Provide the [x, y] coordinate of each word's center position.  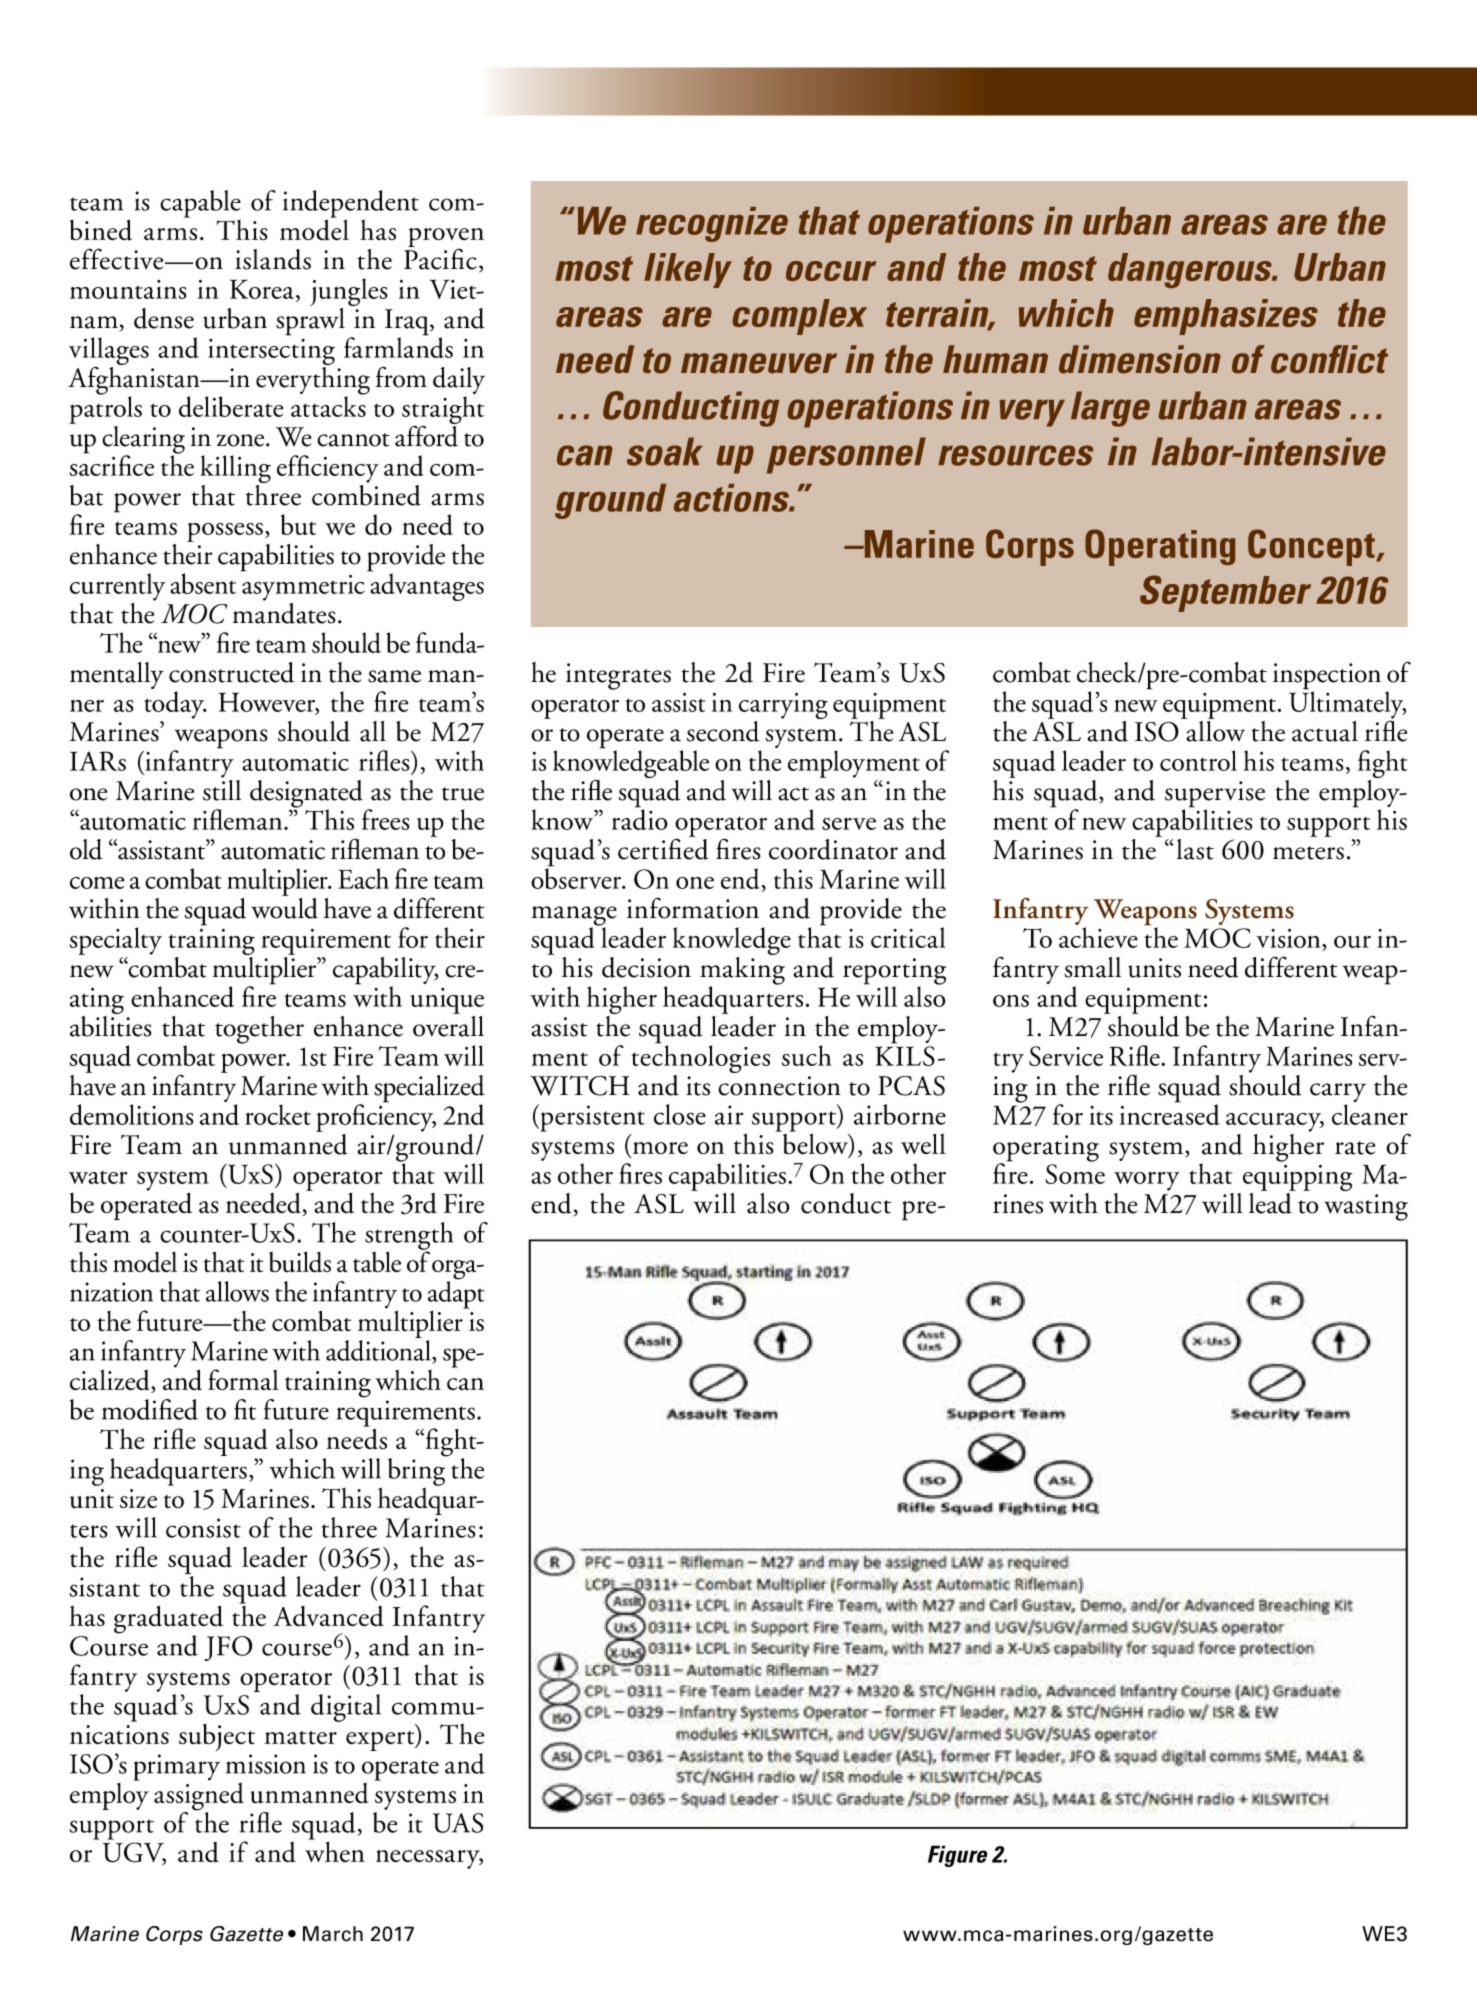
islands [273, 259]
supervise [1215, 795]
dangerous [1191, 270]
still [222, 789]
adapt [456, 1295]
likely [688, 270]
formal [243, 1379]
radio [640, 818]
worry [1147, 1181]
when [335, 1850]
